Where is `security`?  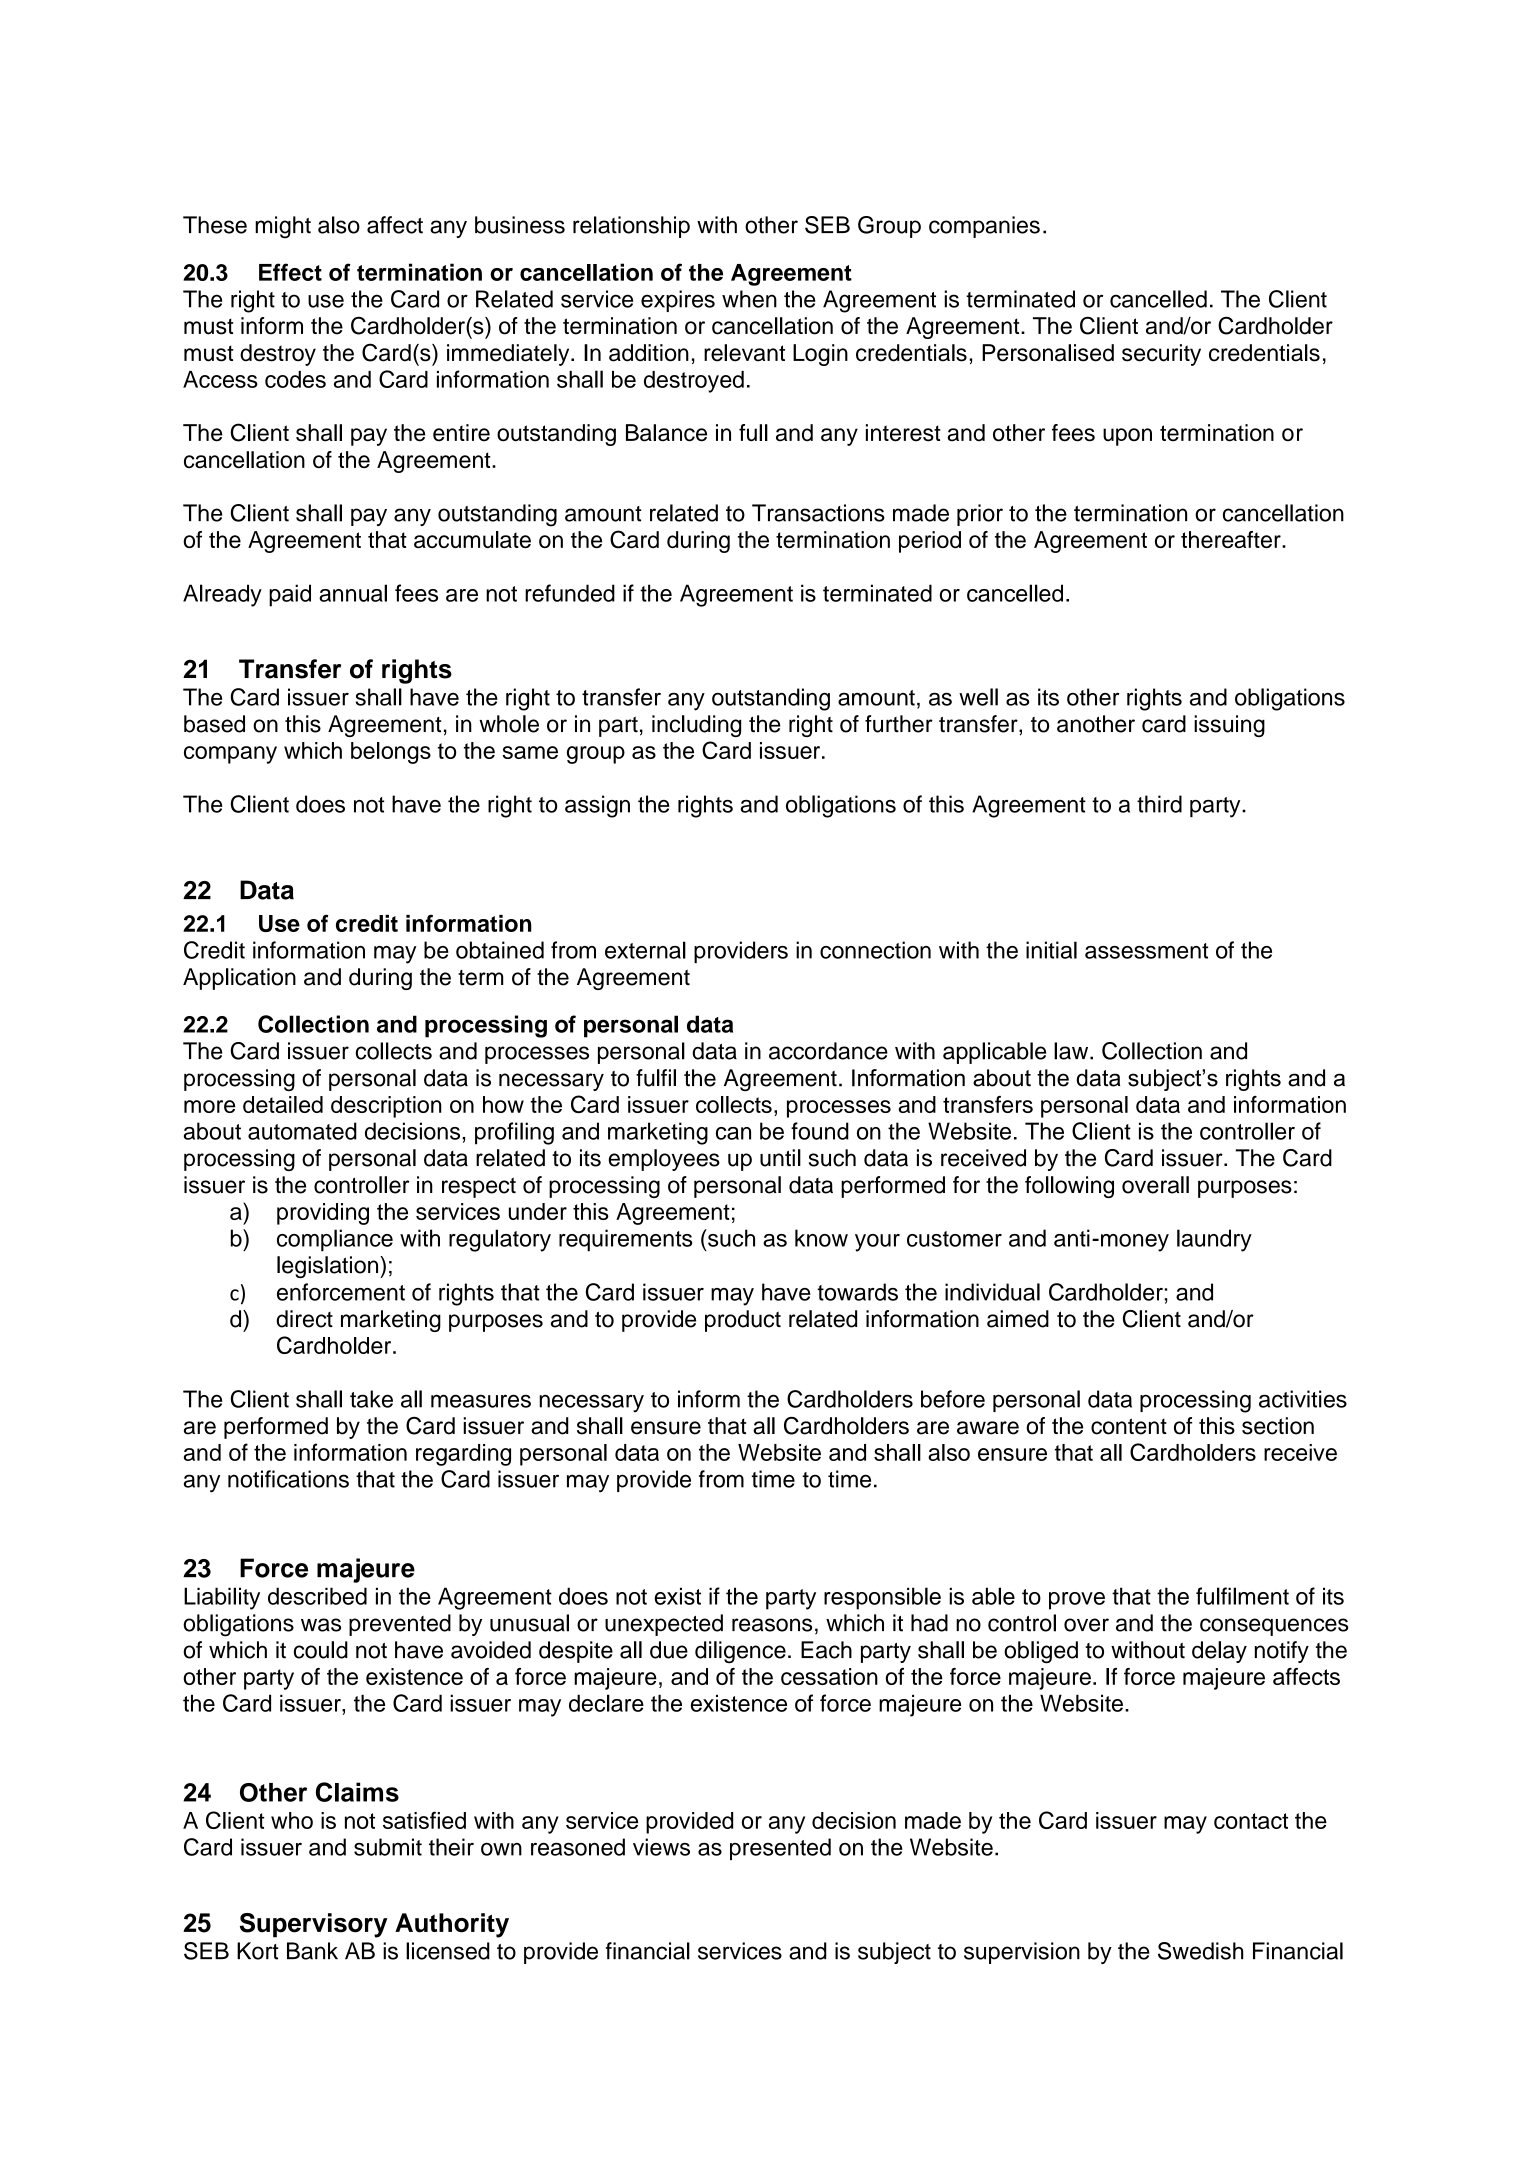
security is located at coordinates (1161, 355).
